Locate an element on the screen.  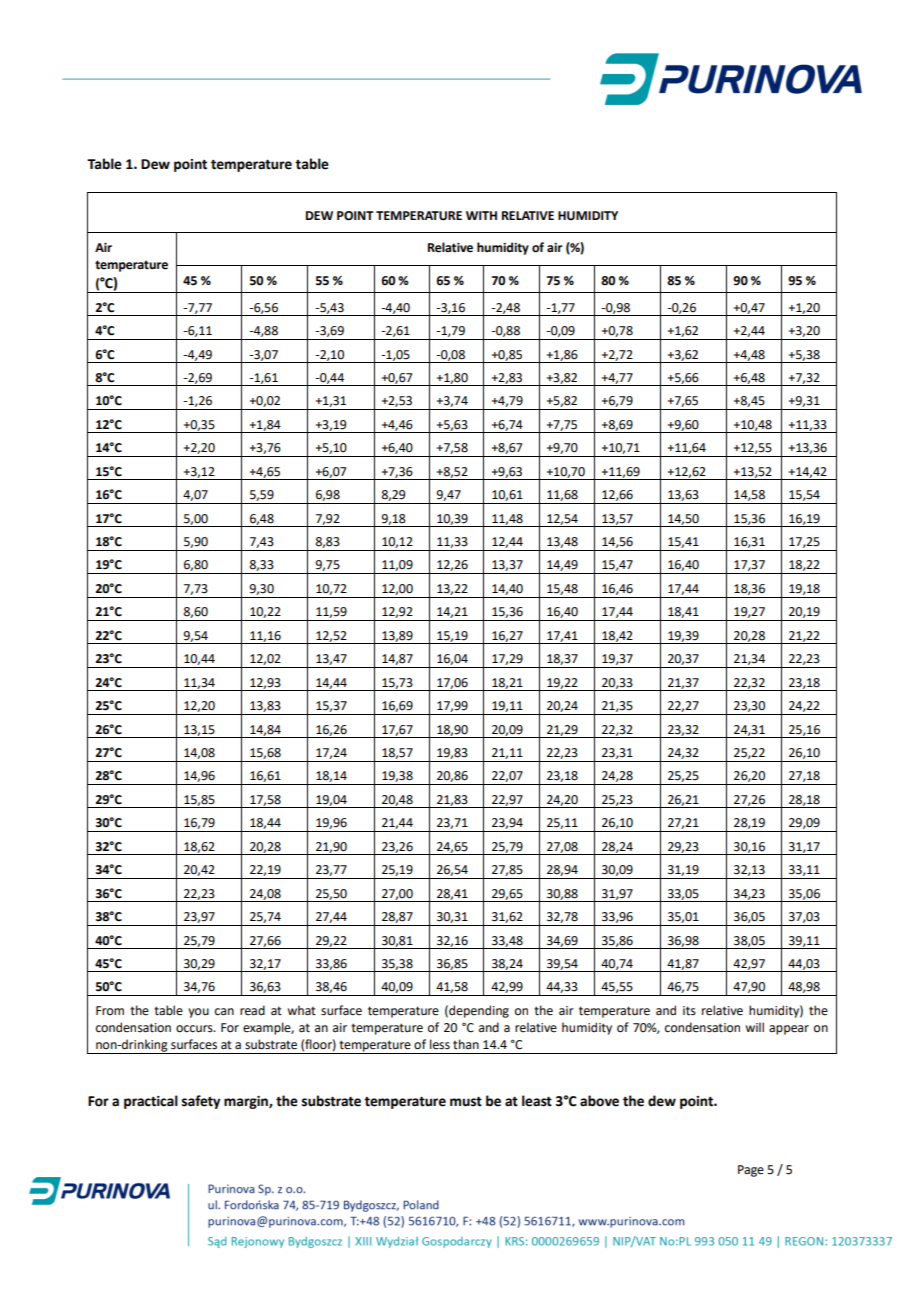
than is located at coordinates (466, 1044).
